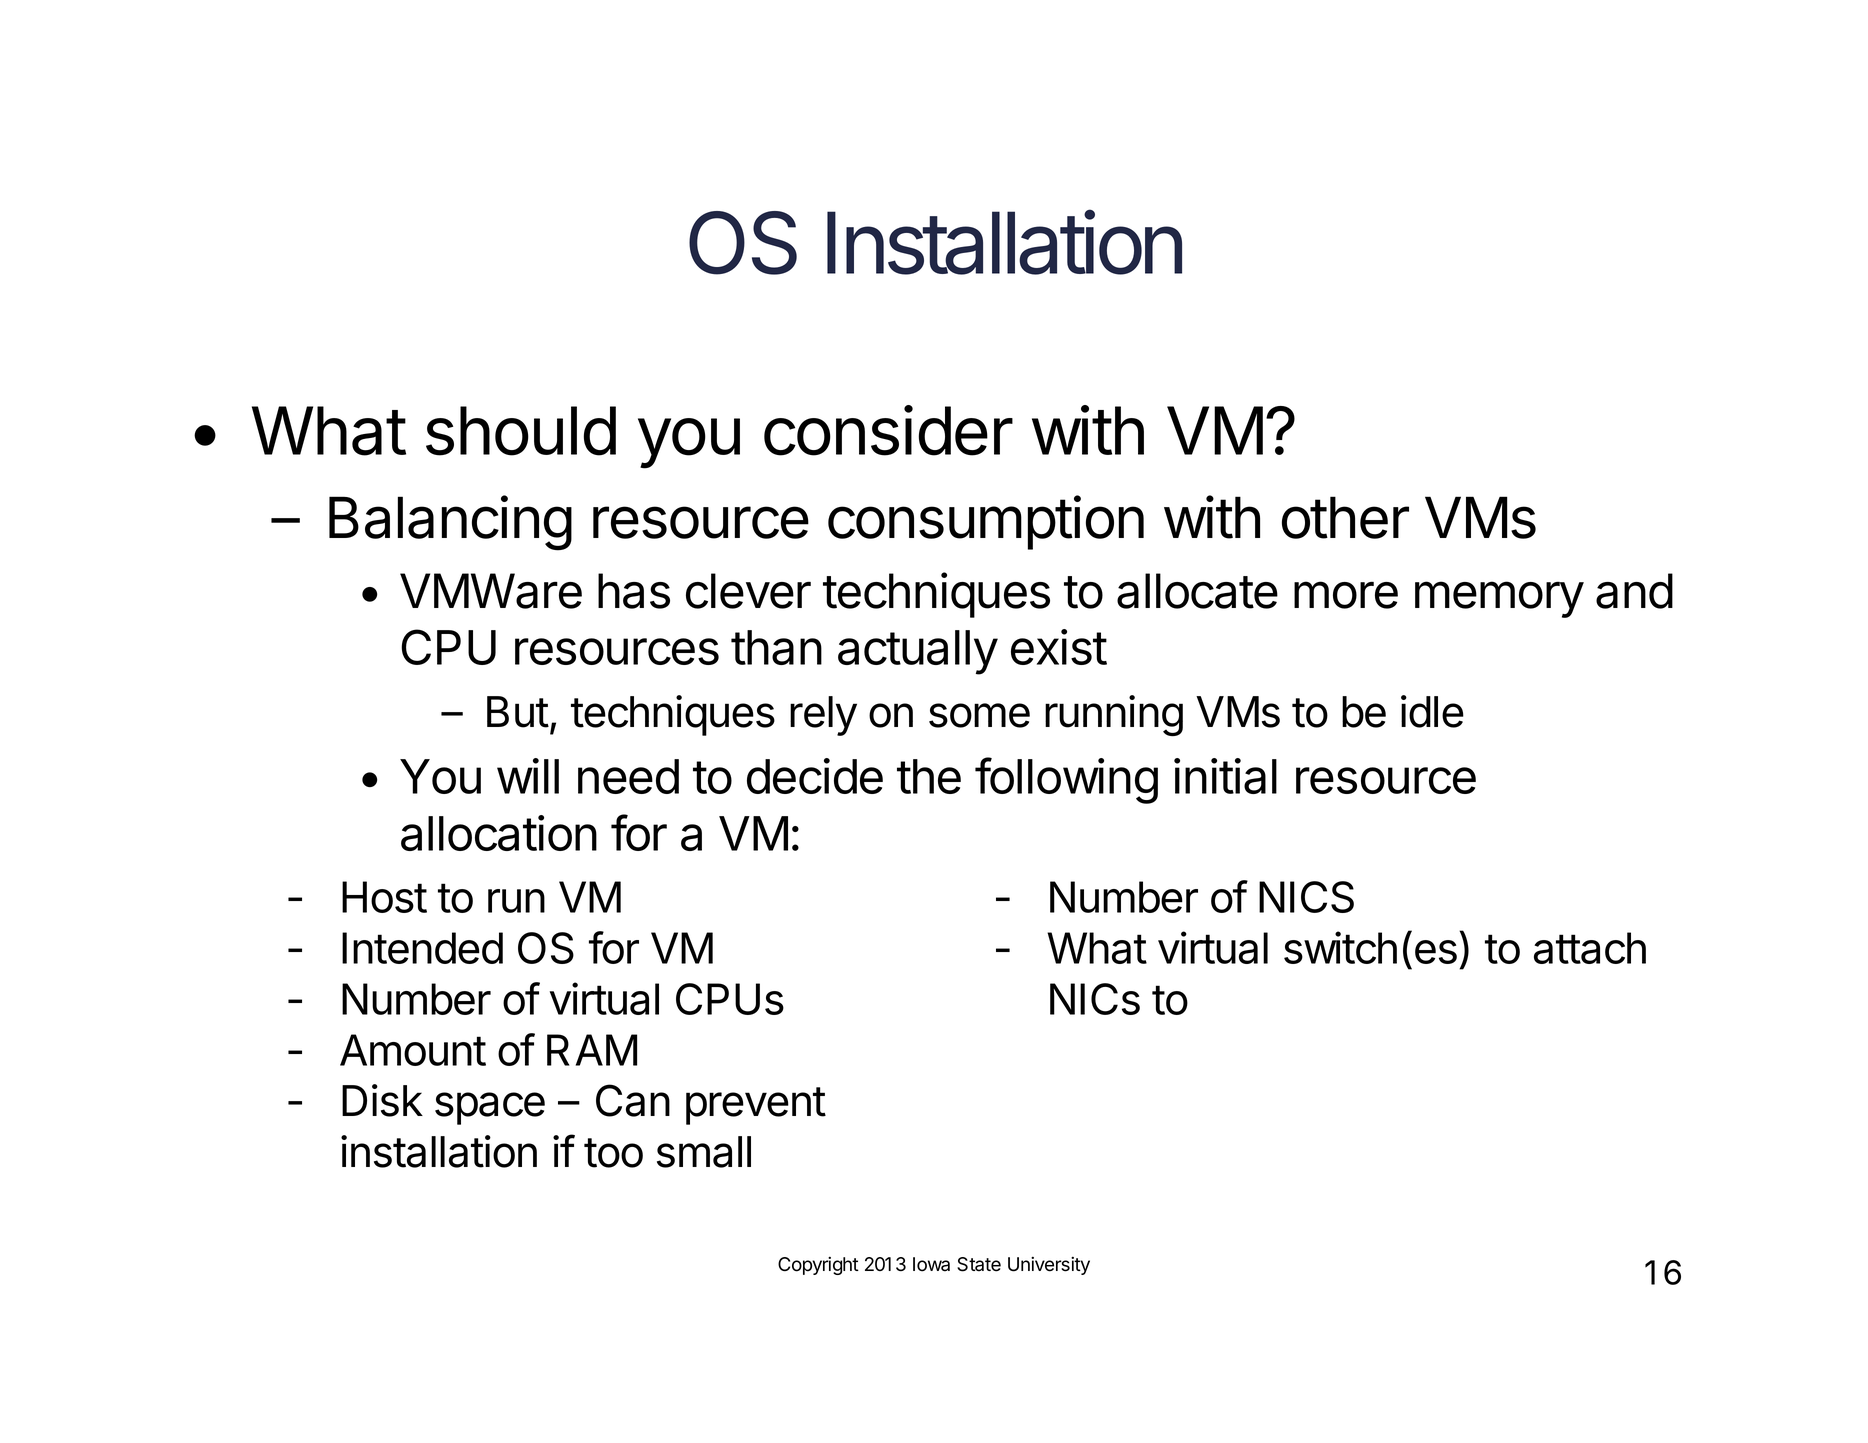 Image resolution: width=1868 pixels, height=1443 pixels. Describe the element at coordinates (1345, 517) in the page. I see `other` at that location.
